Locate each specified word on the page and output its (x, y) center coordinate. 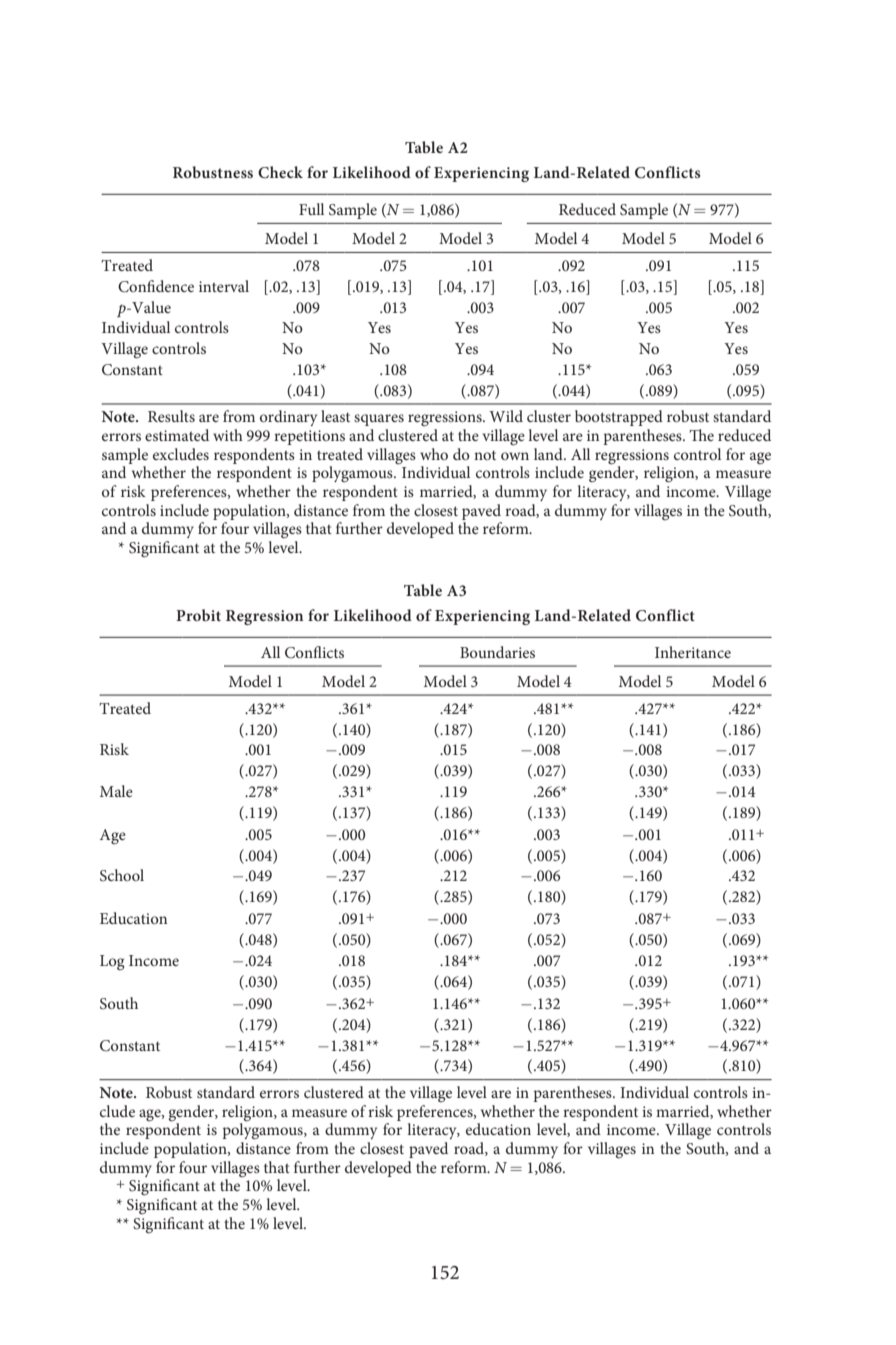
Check (280, 172)
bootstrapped (619, 418)
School (122, 875)
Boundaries (497, 652)
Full (311, 209)
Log (112, 962)
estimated (177, 435)
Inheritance (693, 652)
